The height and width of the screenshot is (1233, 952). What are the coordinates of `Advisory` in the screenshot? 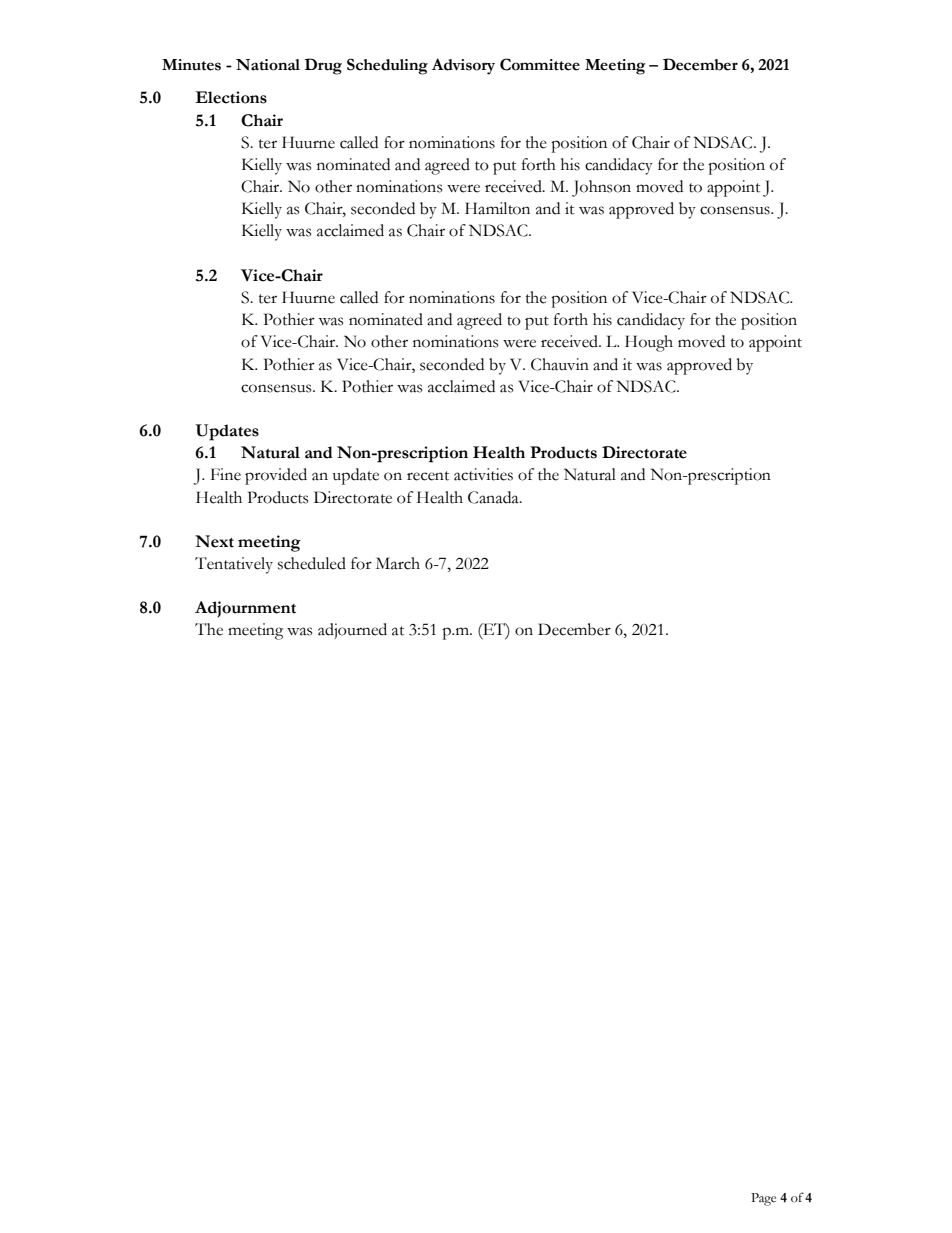 It's located at (463, 66).
